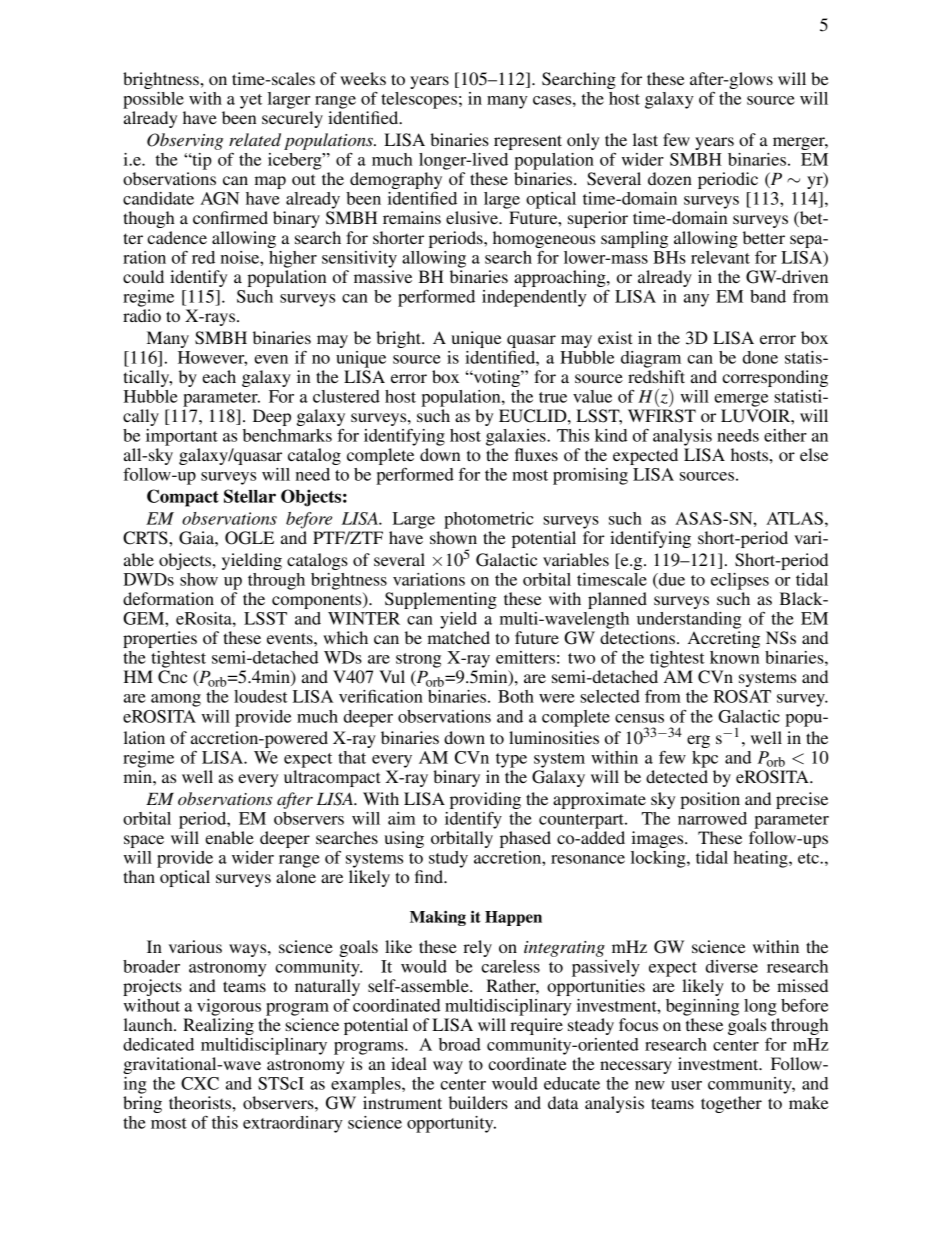 This screenshot has height=1233, width=952. Describe the element at coordinates (511, 760) in the screenshot. I see `type` at that location.
